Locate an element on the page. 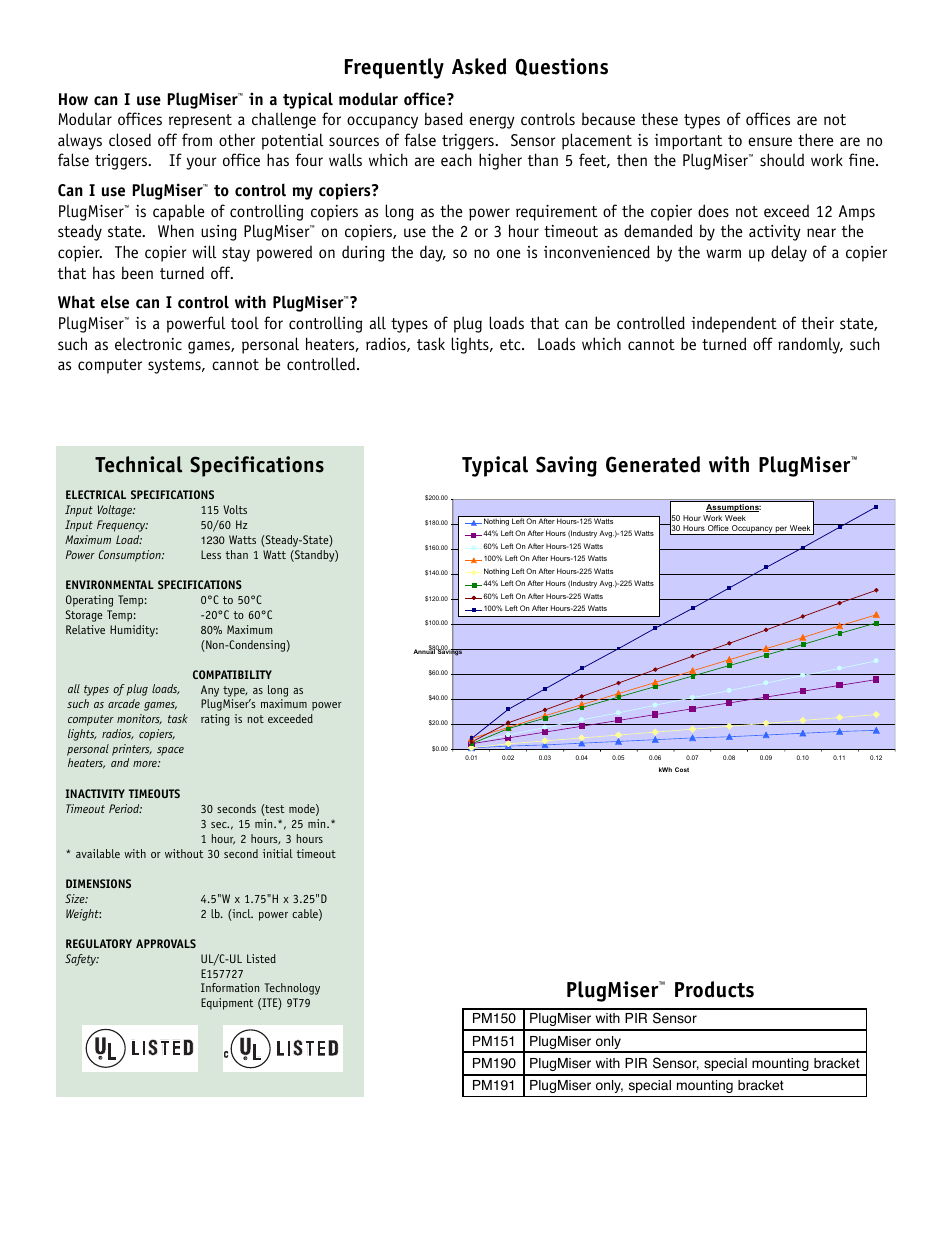  APPROVALS is located at coordinates (166, 943).
